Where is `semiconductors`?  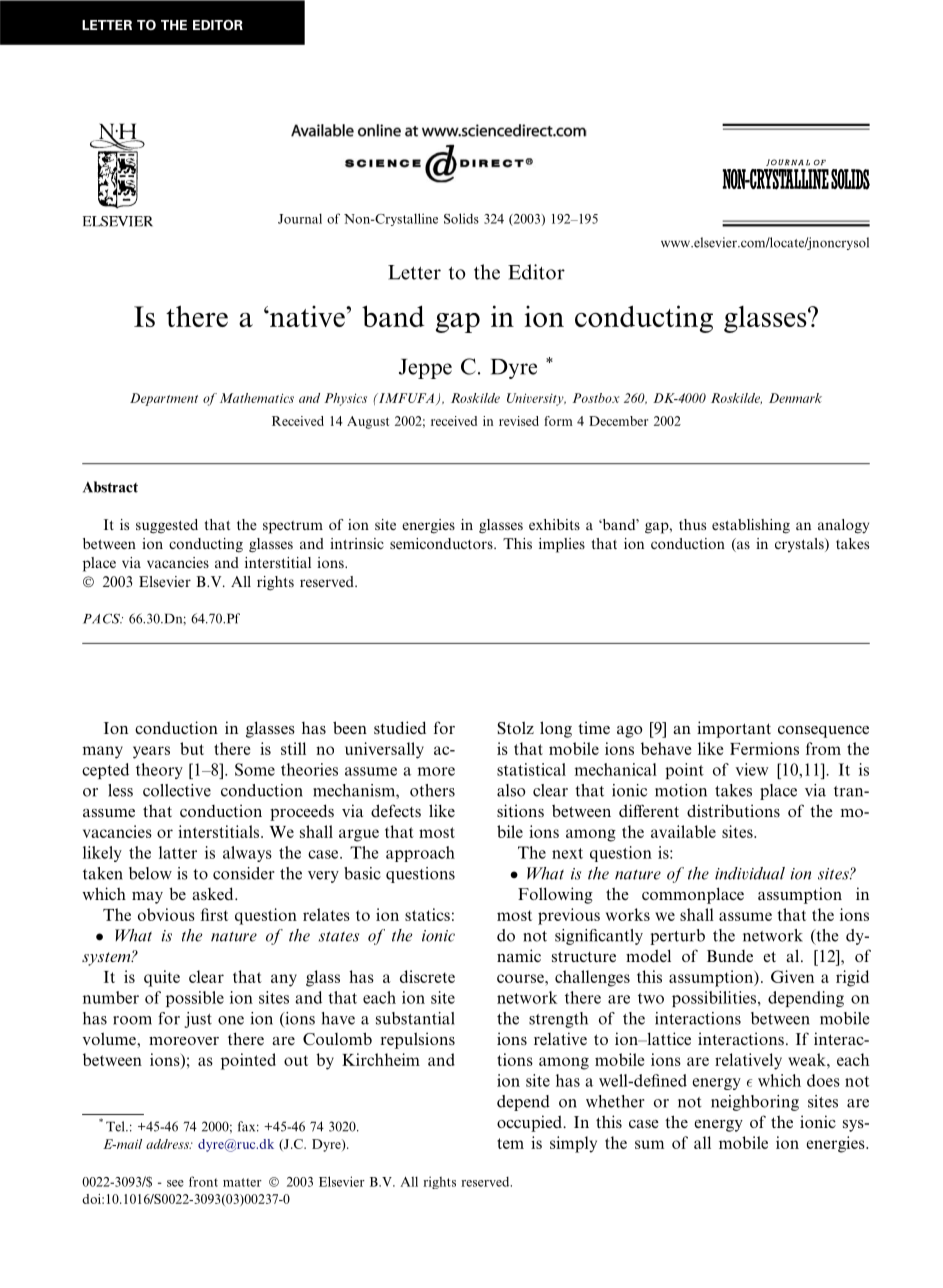
semiconductors is located at coordinates (442, 543).
